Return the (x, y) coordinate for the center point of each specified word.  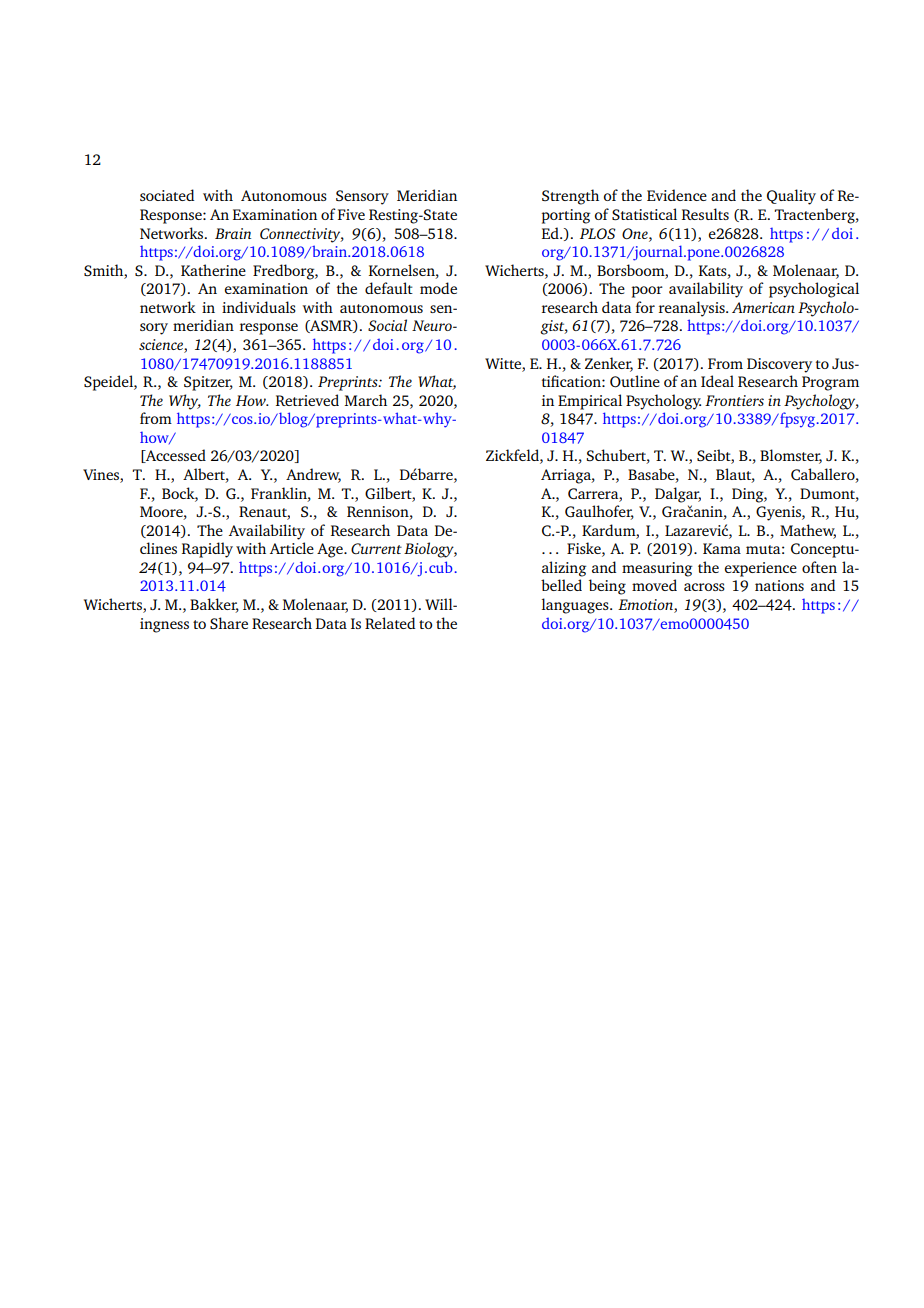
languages (576, 606)
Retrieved (307, 400)
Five (351, 214)
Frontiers (734, 400)
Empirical (590, 402)
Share (229, 623)
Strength (570, 197)
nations (779, 585)
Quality (791, 197)
